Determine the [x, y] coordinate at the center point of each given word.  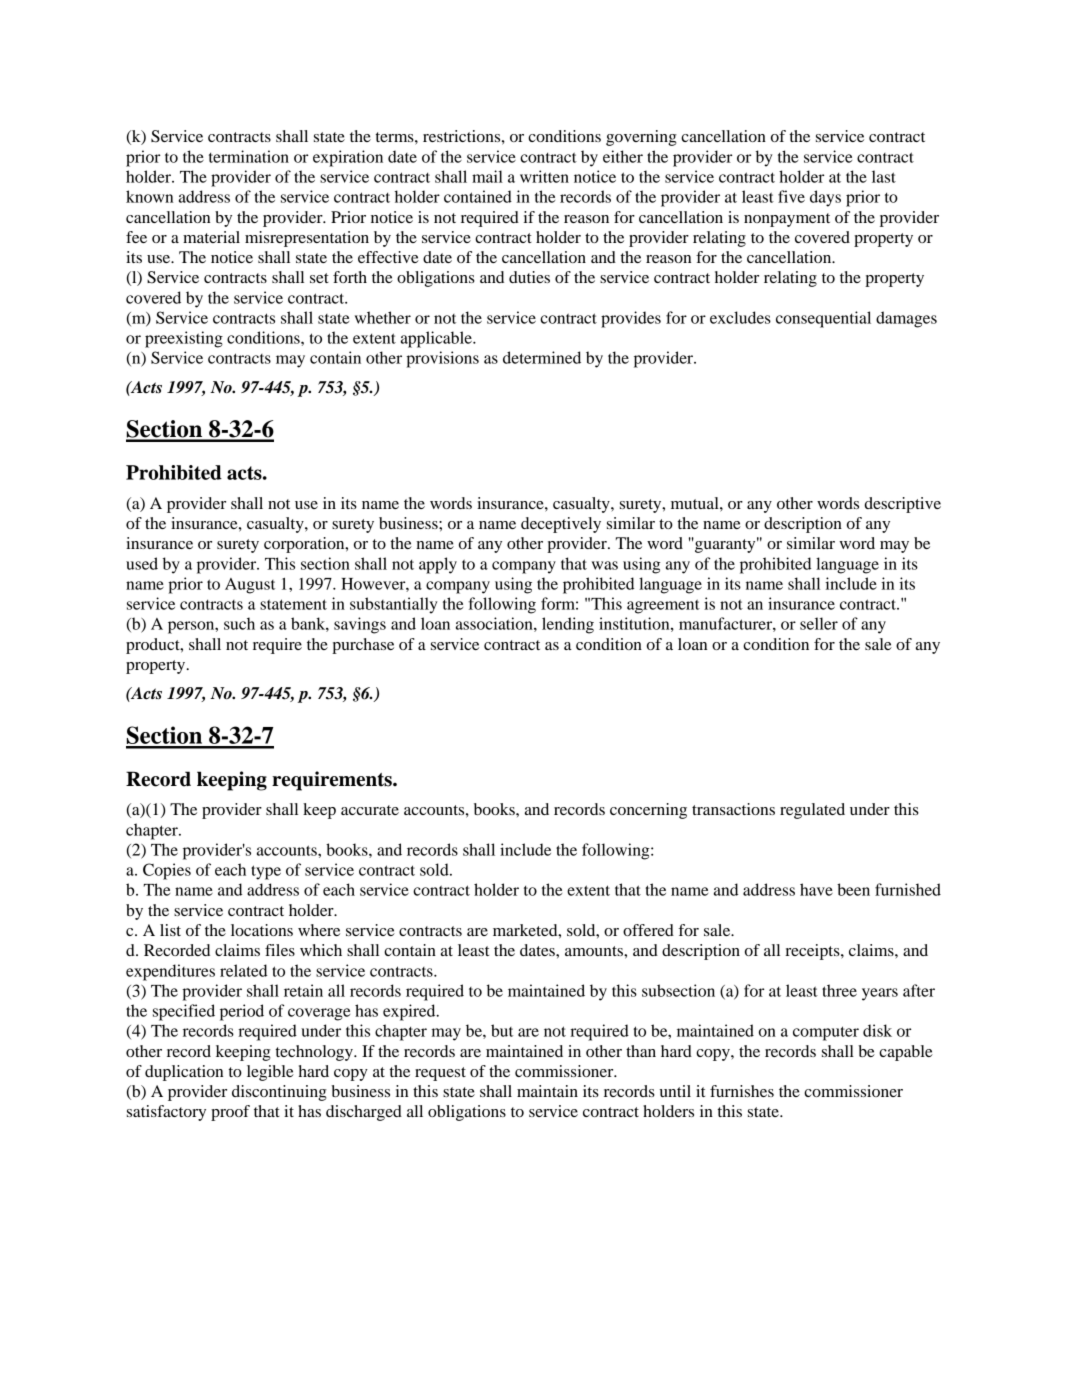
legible [270, 1073]
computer [826, 1033]
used [142, 563]
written [544, 176]
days [825, 198]
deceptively [561, 525]
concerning [648, 811]
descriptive [902, 505]
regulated [812, 811]
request [440, 1074]
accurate [370, 810]
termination [249, 156]
